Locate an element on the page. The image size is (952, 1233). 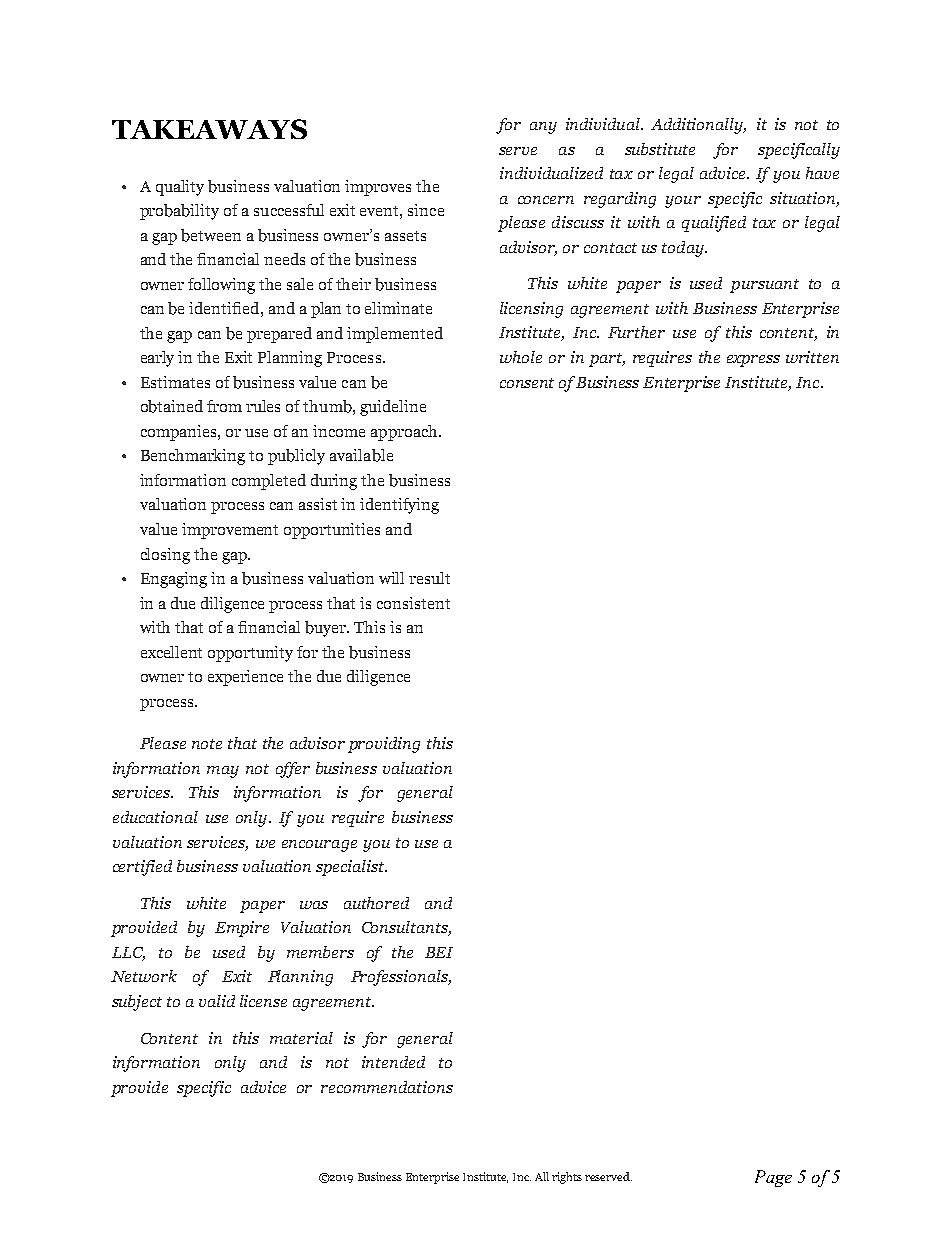
Additionally is located at coordinates (698, 126).
